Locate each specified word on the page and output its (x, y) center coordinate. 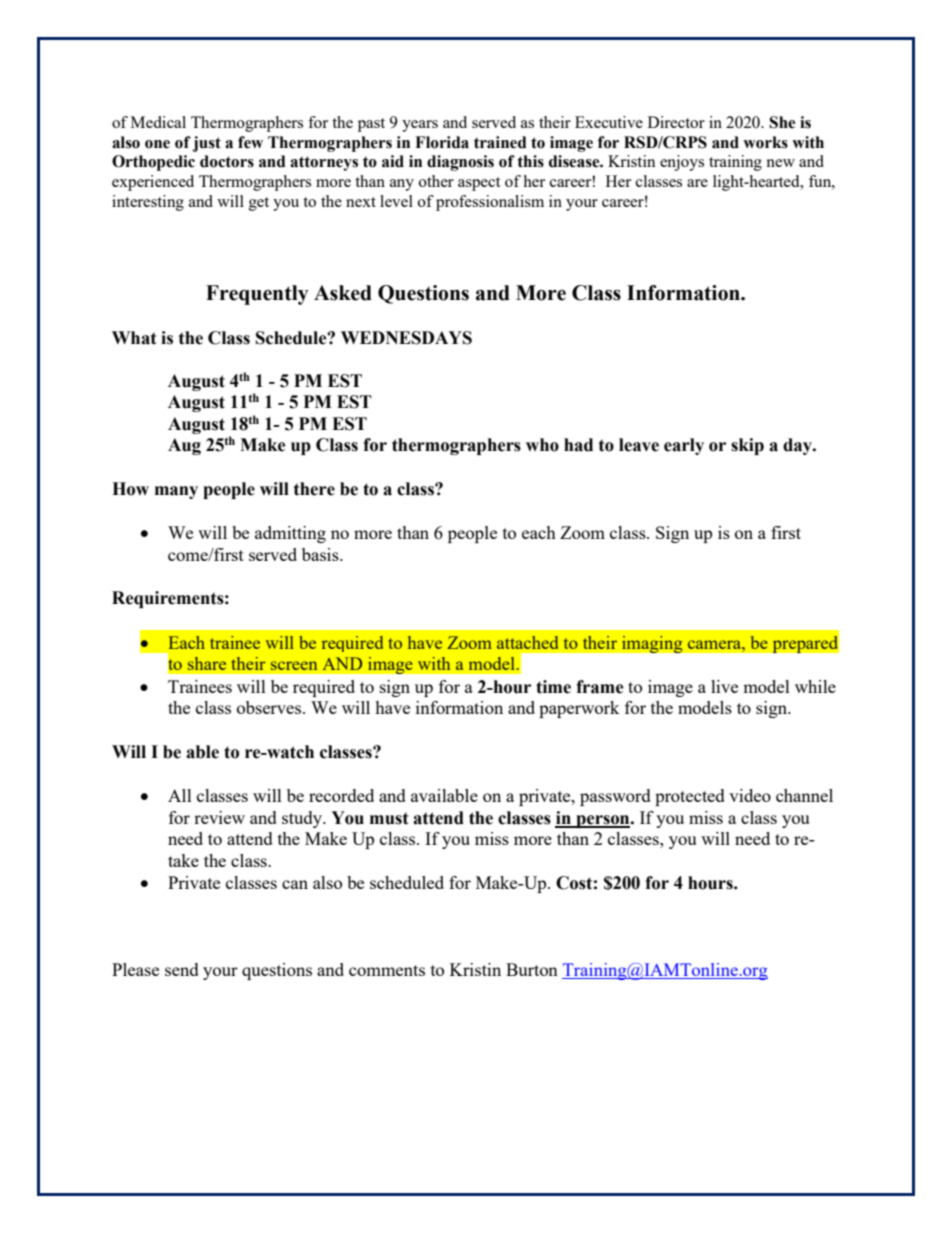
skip (747, 446)
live (724, 686)
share (207, 663)
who (542, 445)
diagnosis (460, 163)
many (176, 492)
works (765, 142)
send (182, 969)
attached (527, 642)
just (206, 144)
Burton (532, 969)
